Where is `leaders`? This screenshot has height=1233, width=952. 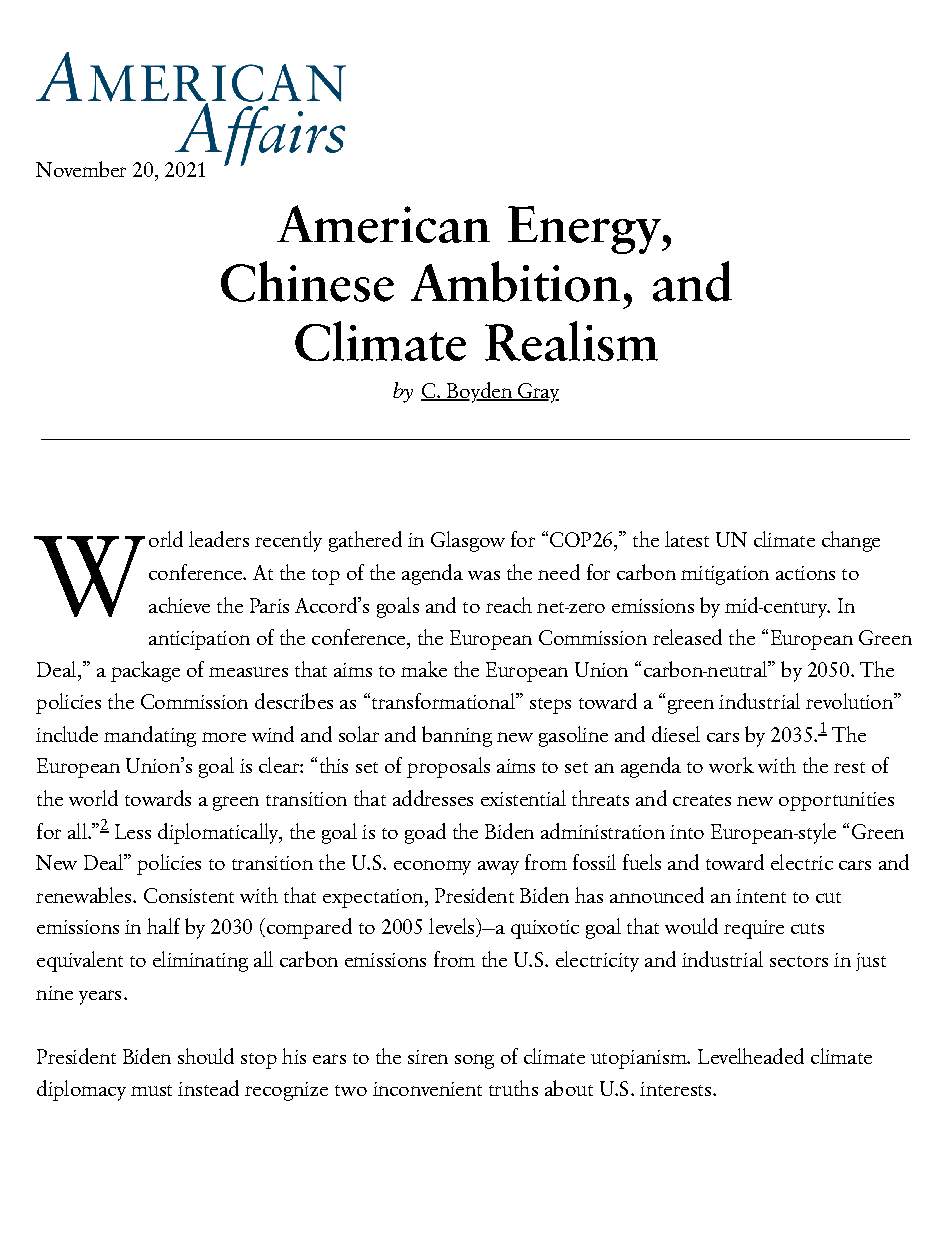
leaders is located at coordinates (219, 539).
